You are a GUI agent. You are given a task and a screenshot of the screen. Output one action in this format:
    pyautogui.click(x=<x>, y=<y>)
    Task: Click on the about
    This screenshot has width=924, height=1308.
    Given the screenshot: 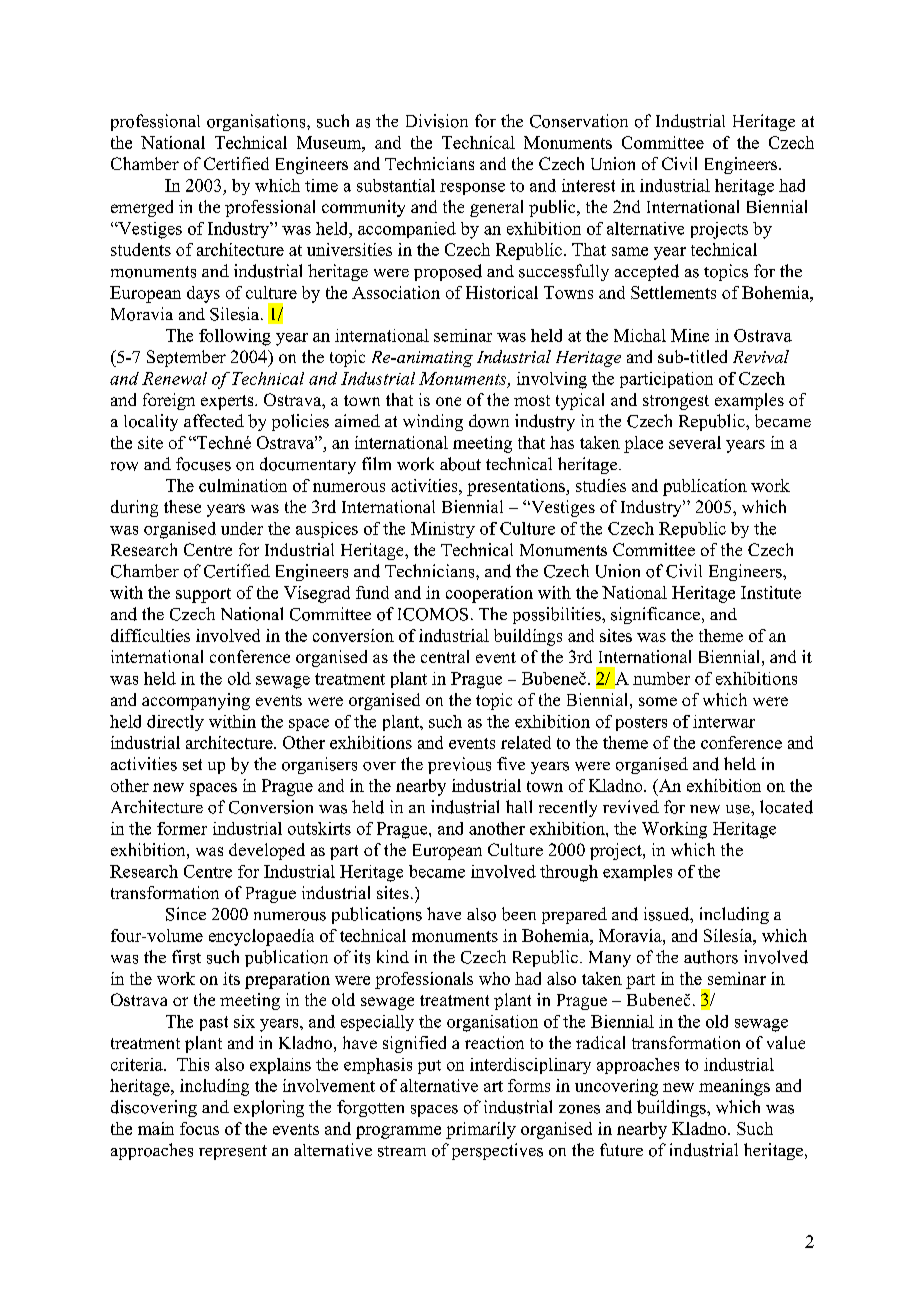 What is the action you would take?
    pyautogui.click(x=460, y=464)
